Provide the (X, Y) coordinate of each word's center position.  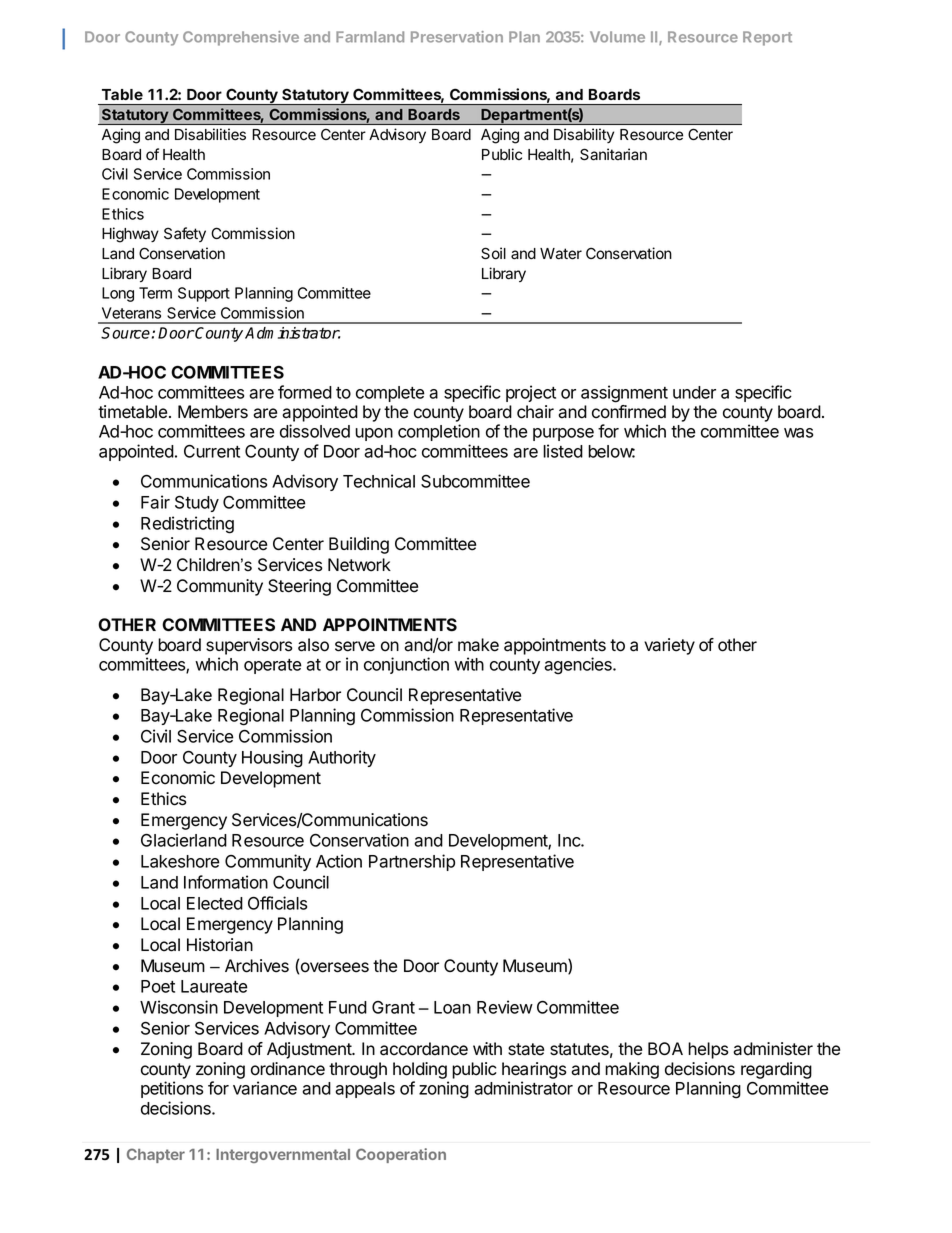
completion (439, 432)
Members (213, 412)
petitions (172, 1089)
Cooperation (401, 1155)
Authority (342, 758)
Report (767, 38)
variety (669, 646)
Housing (272, 759)
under (694, 392)
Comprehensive (241, 38)
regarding (776, 1072)
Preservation (457, 37)
